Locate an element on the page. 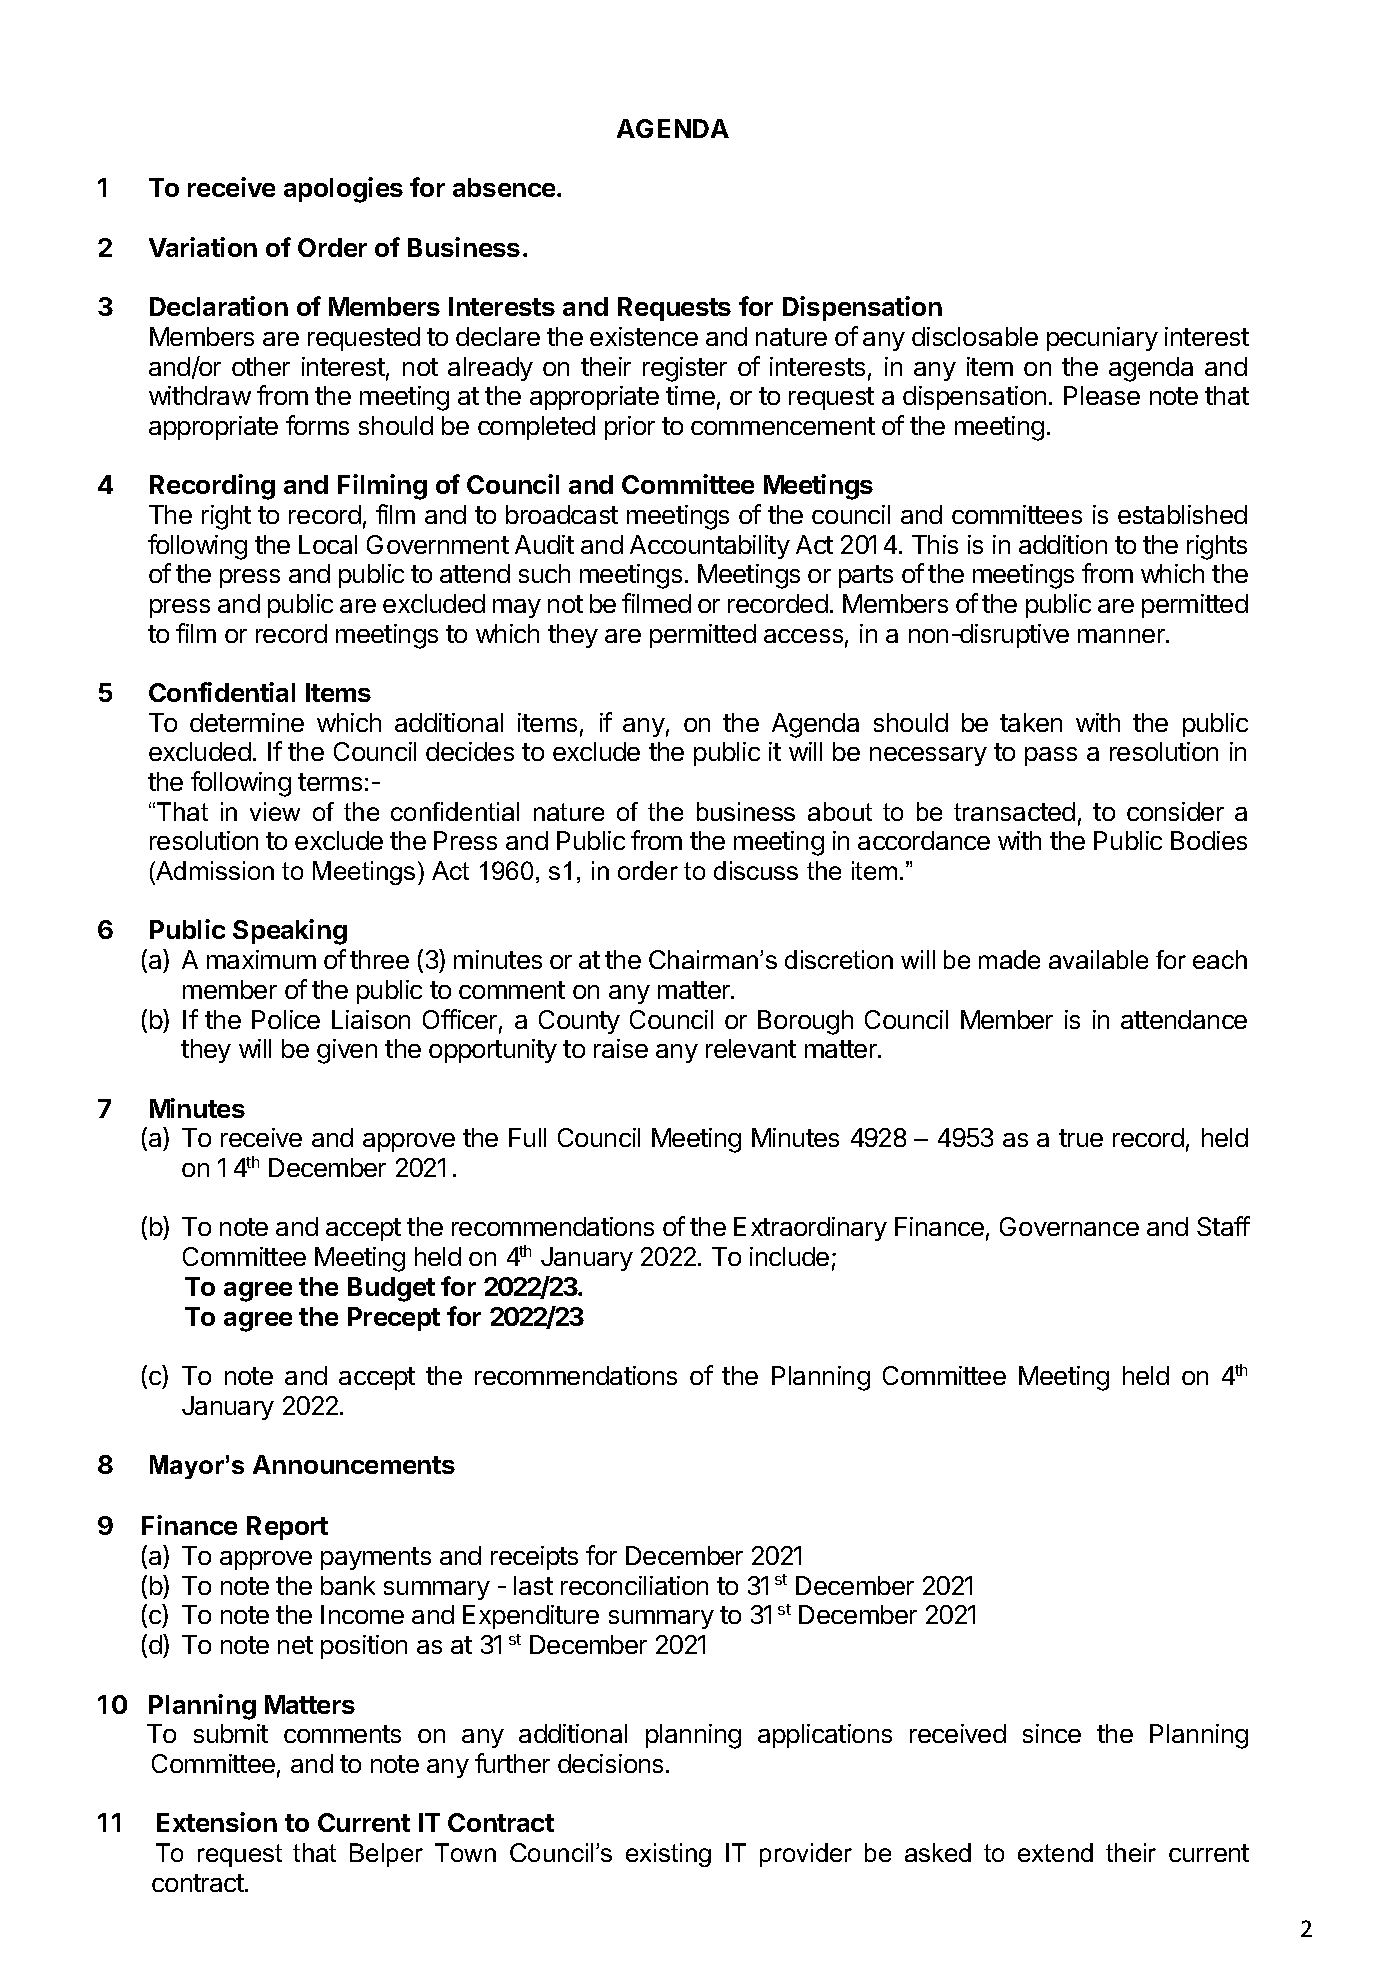  include is located at coordinates (789, 1256).
